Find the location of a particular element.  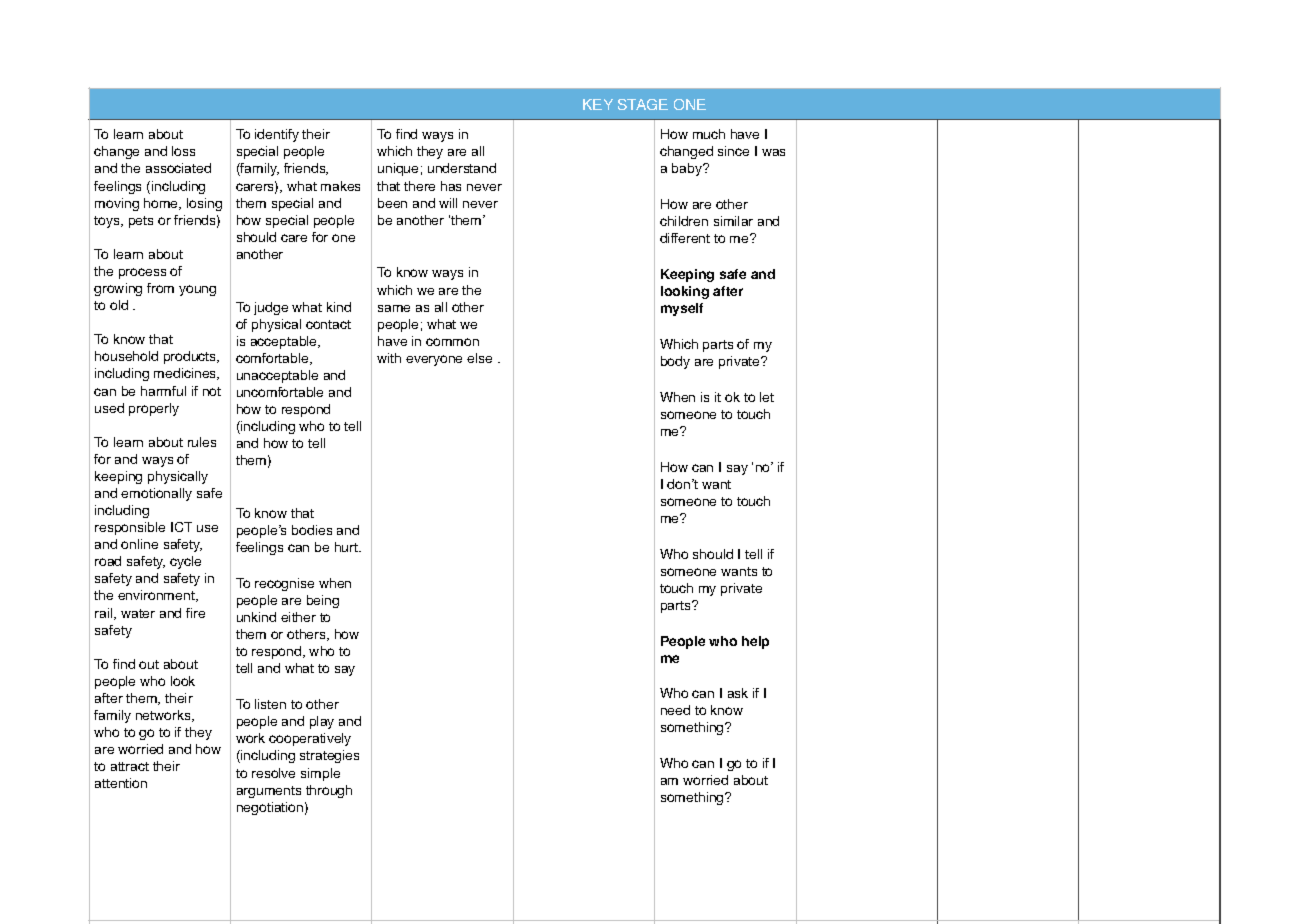

loss is located at coordinates (183, 151).
